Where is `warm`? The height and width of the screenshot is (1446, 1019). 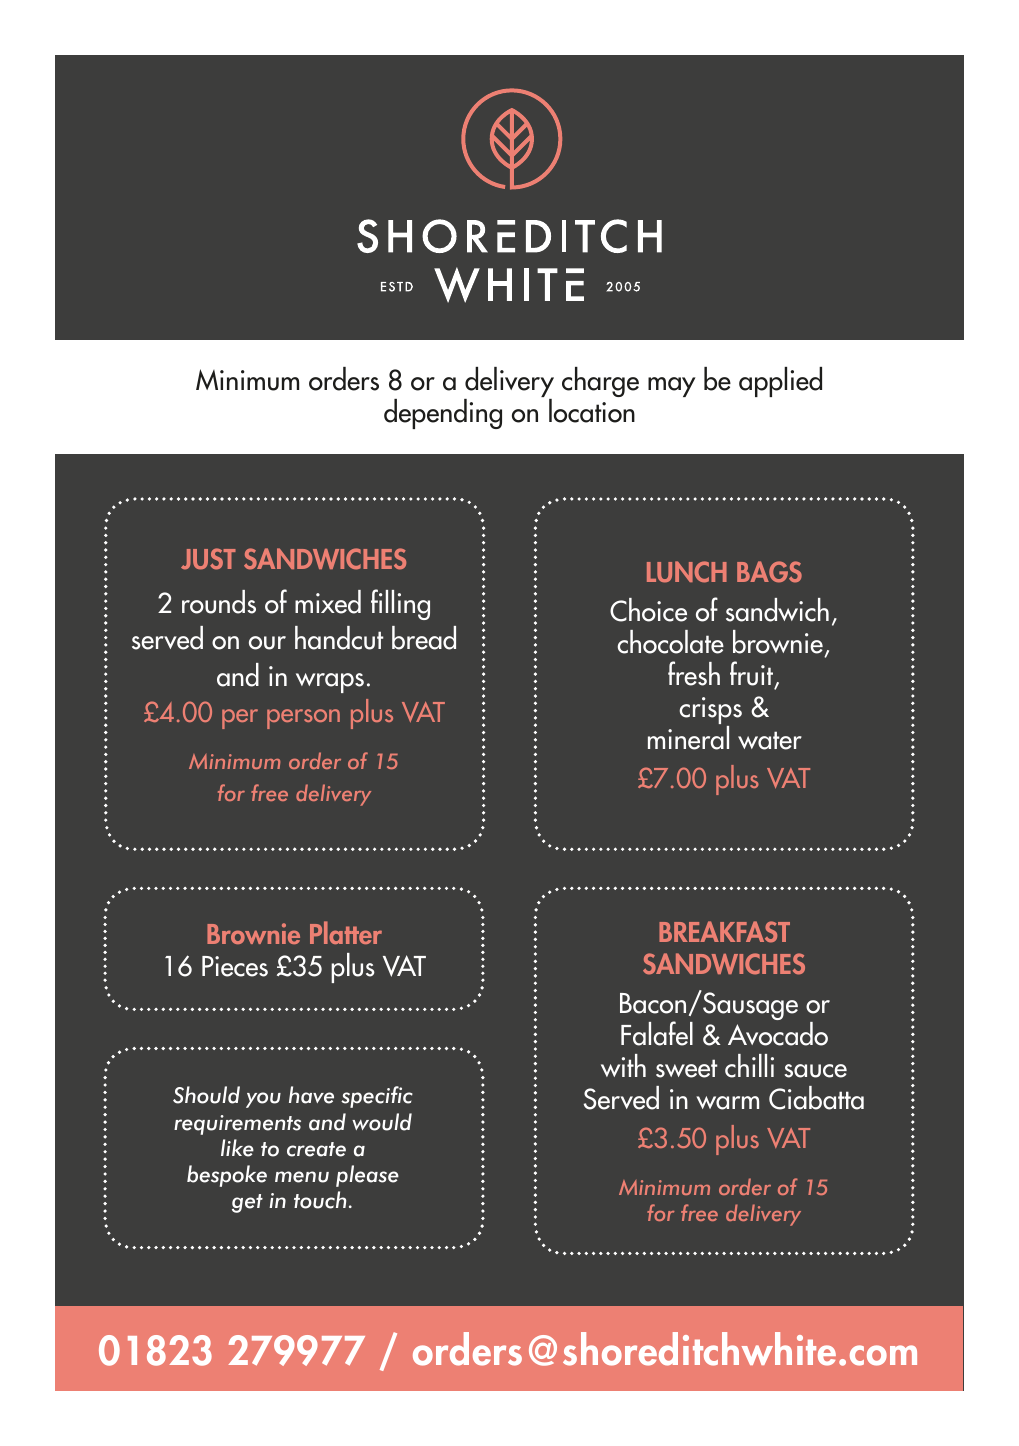 warm is located at coordinates (727, 1103).
